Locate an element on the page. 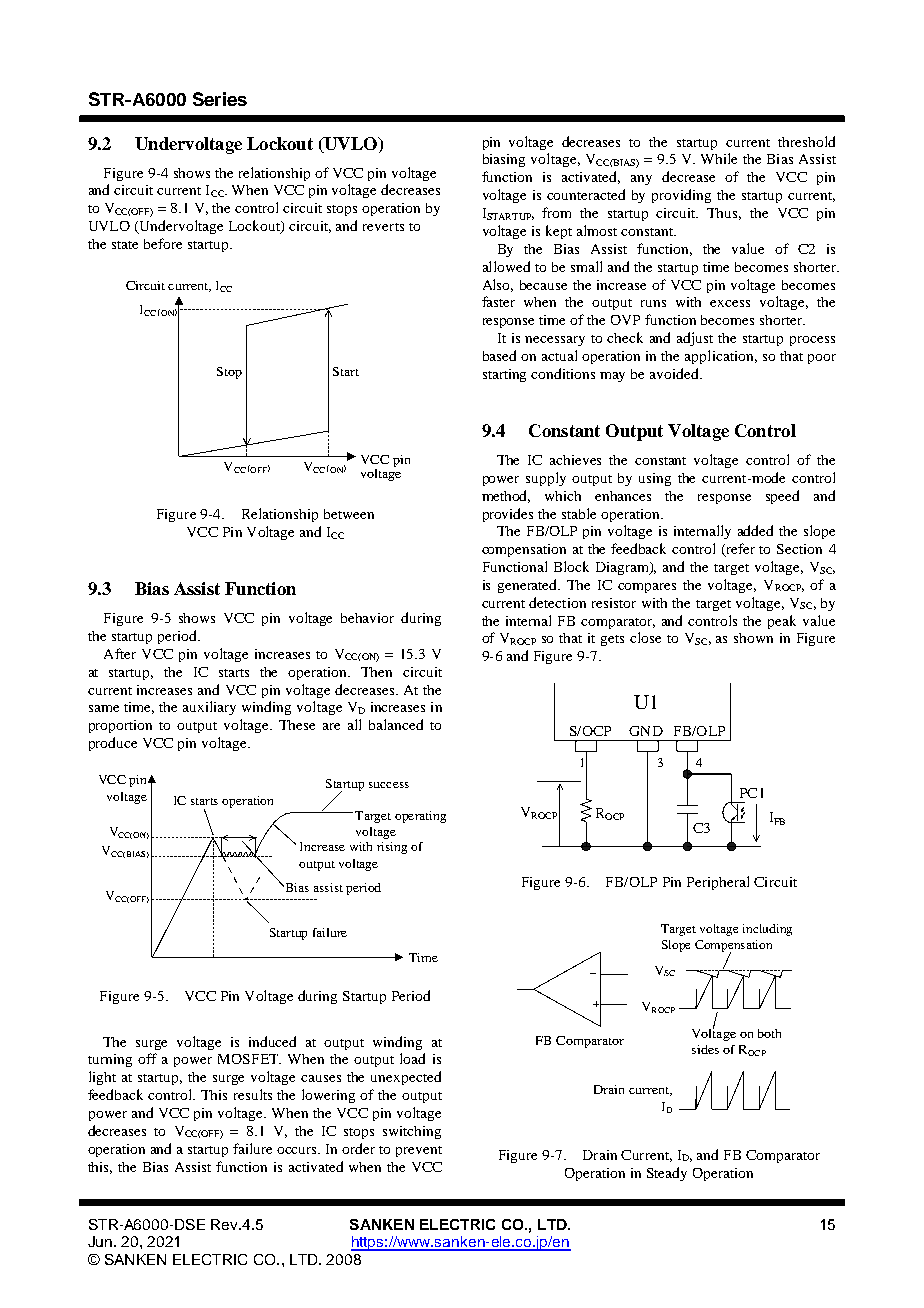  While is located at coordinates (719, 158).
